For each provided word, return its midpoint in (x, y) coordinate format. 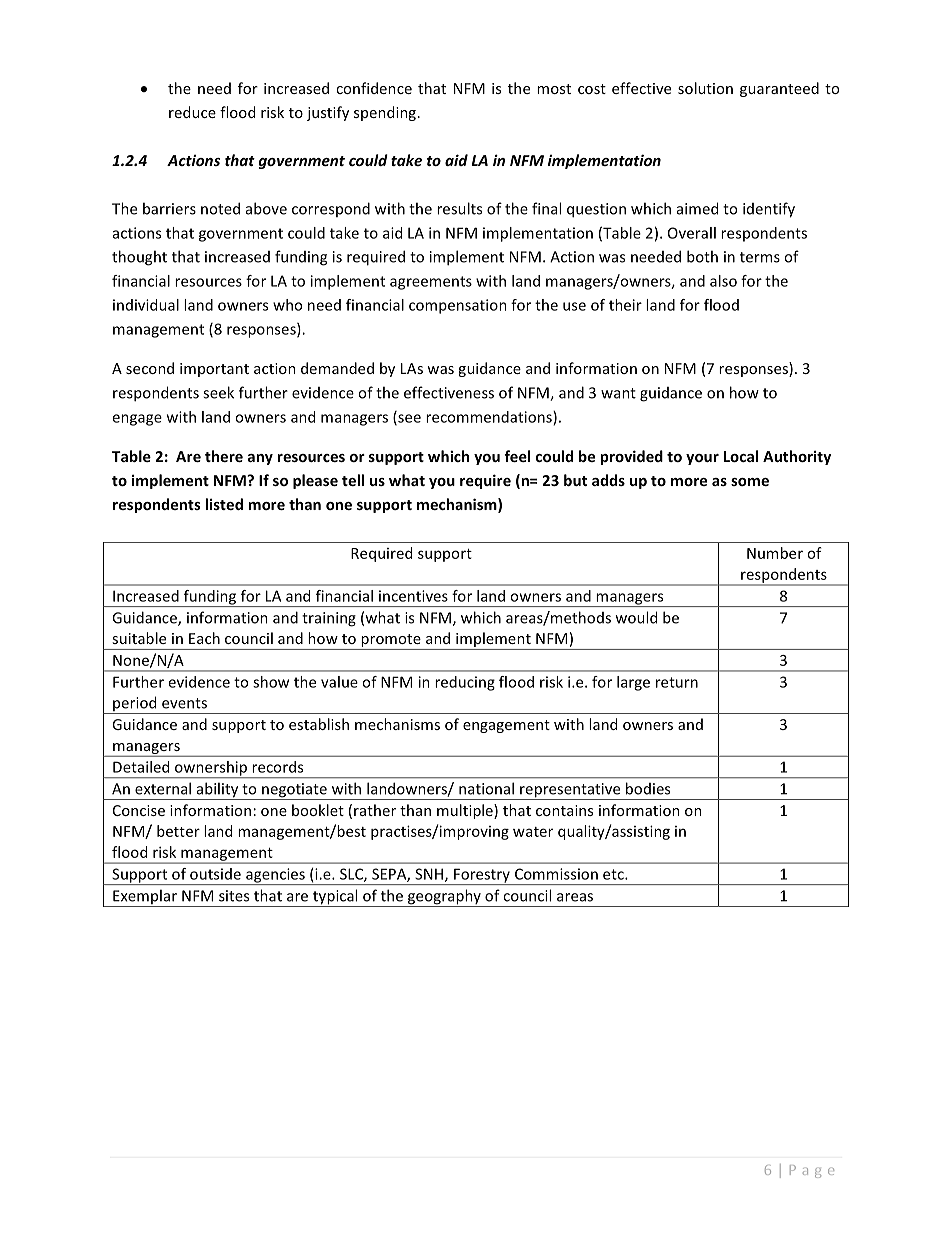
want (618, 393)
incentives (413, 596)
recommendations (490, 418)
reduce (192, 112)
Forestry (482, 876)
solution (705, 88)
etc (614, 874)
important (214, 370)
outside (215, 874)
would (636, 617)
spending (385, 113)
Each (204, 638)
